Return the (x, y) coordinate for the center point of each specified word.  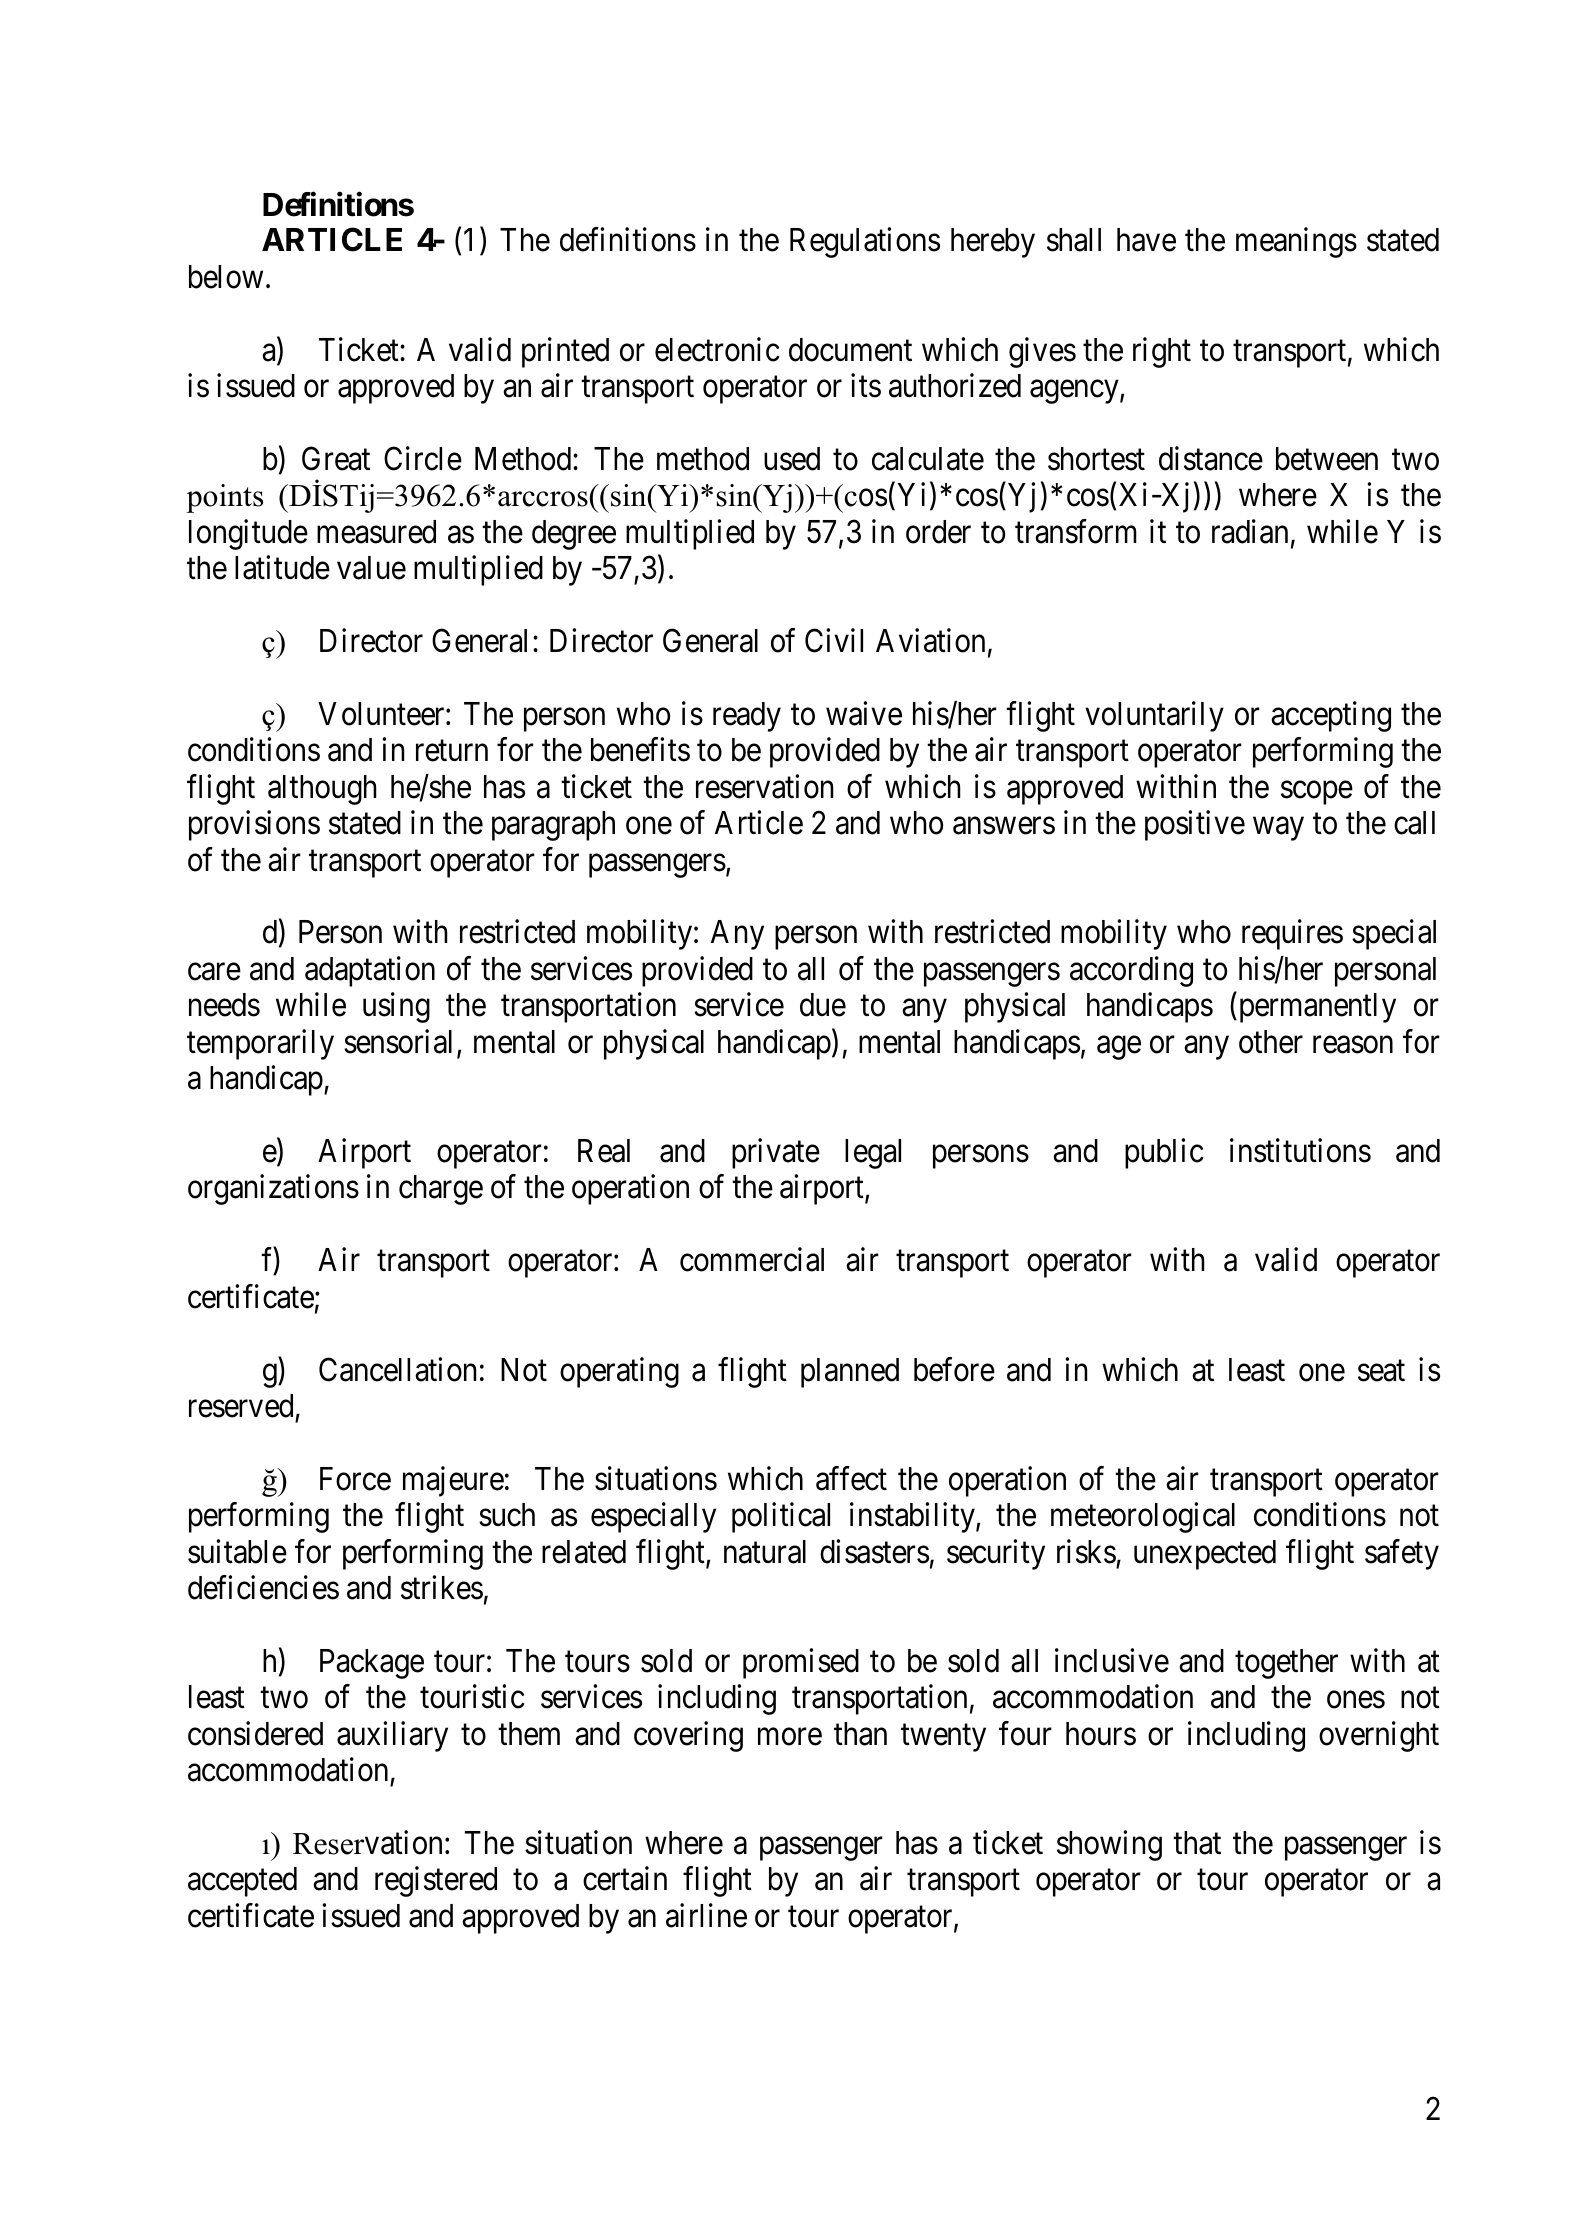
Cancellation (398, 1369)
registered (436, 1882)
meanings (1296, 243)
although (322, 790)
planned (850, 1373)
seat (1381, 1371)
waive (864, 713)
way (1278, 829)
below (226, 277)
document (850, 350)
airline (706, 1915)
